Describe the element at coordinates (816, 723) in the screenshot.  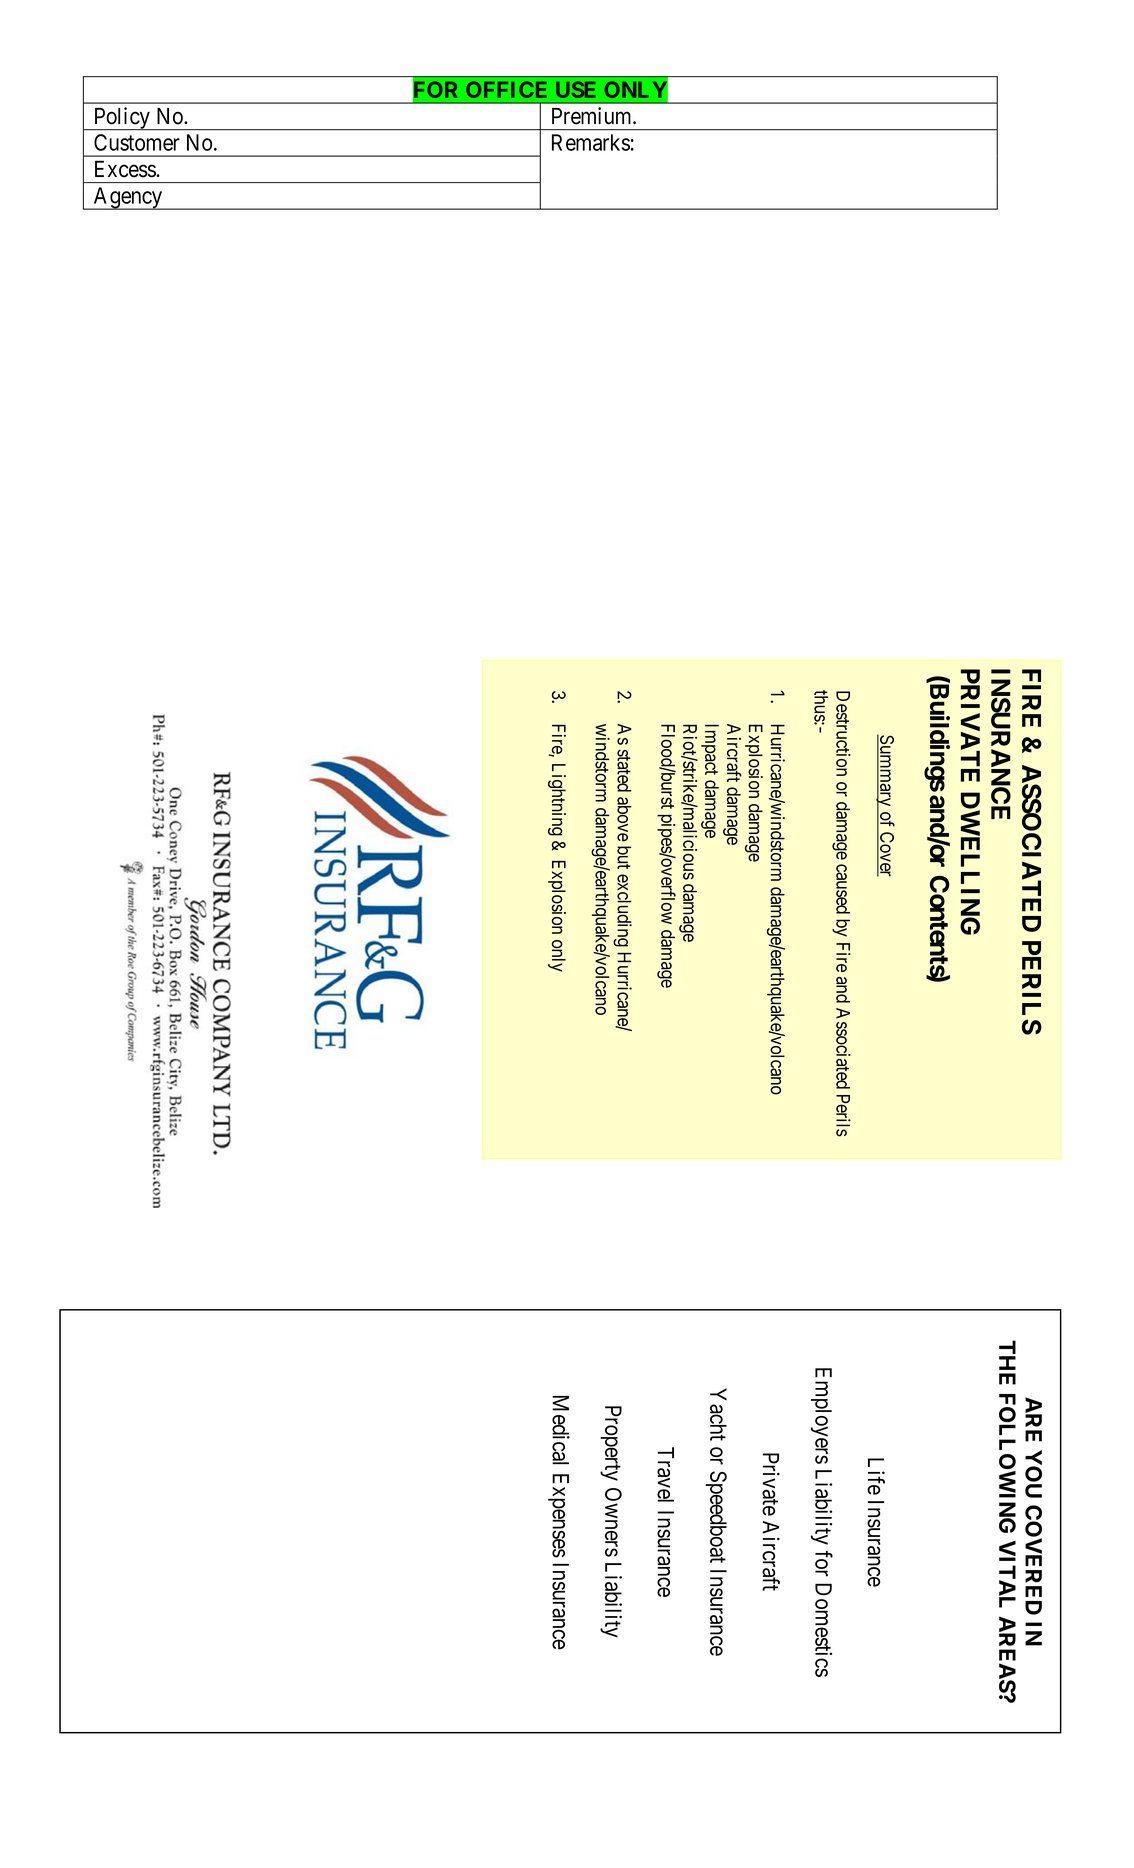
I see `Companies` at that location.
